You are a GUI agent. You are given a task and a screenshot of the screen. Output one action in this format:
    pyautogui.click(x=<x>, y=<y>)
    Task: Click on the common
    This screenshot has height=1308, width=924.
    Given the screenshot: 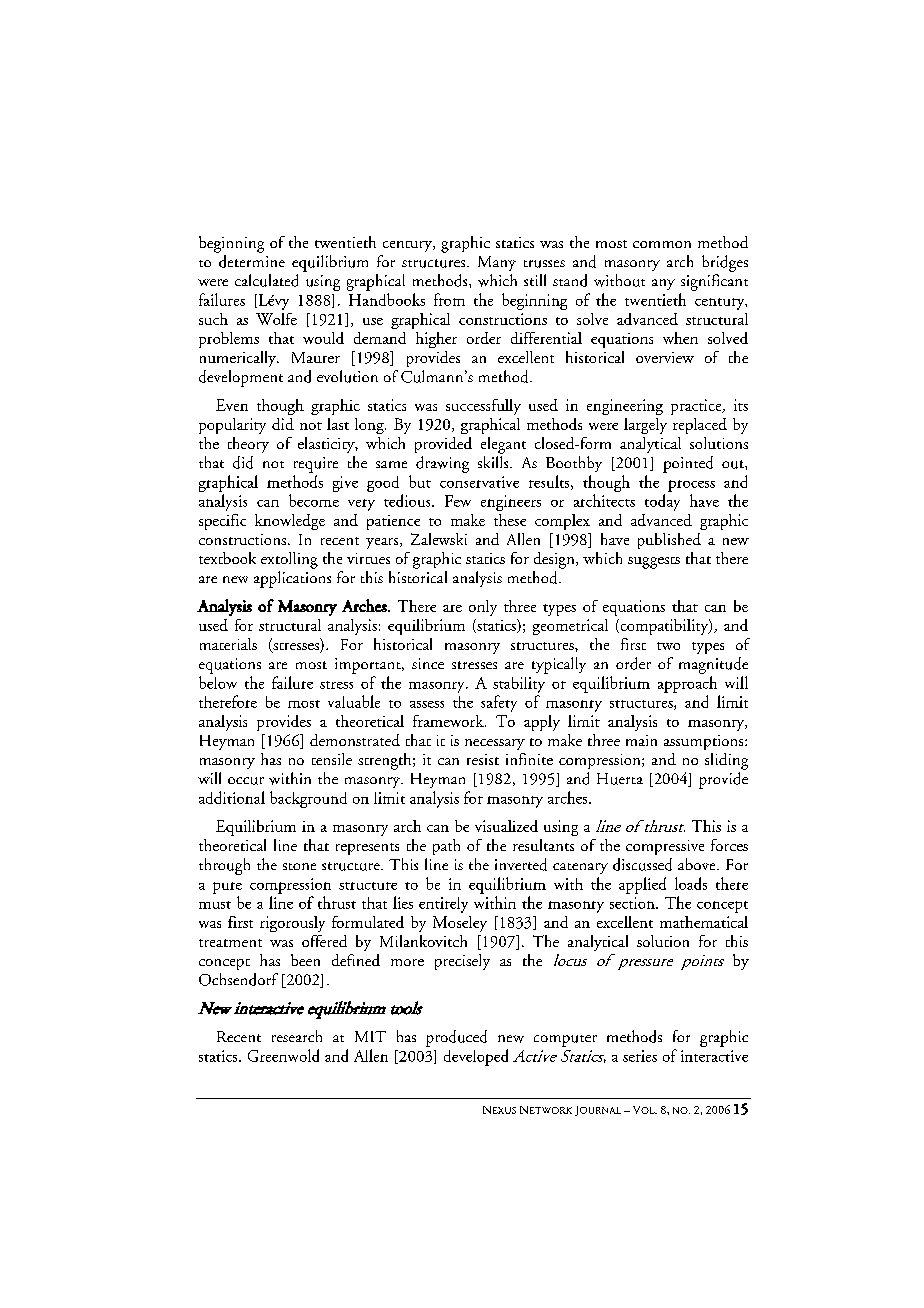 What is the action you would take?
    pyautogui.click(x=662, y=244)
